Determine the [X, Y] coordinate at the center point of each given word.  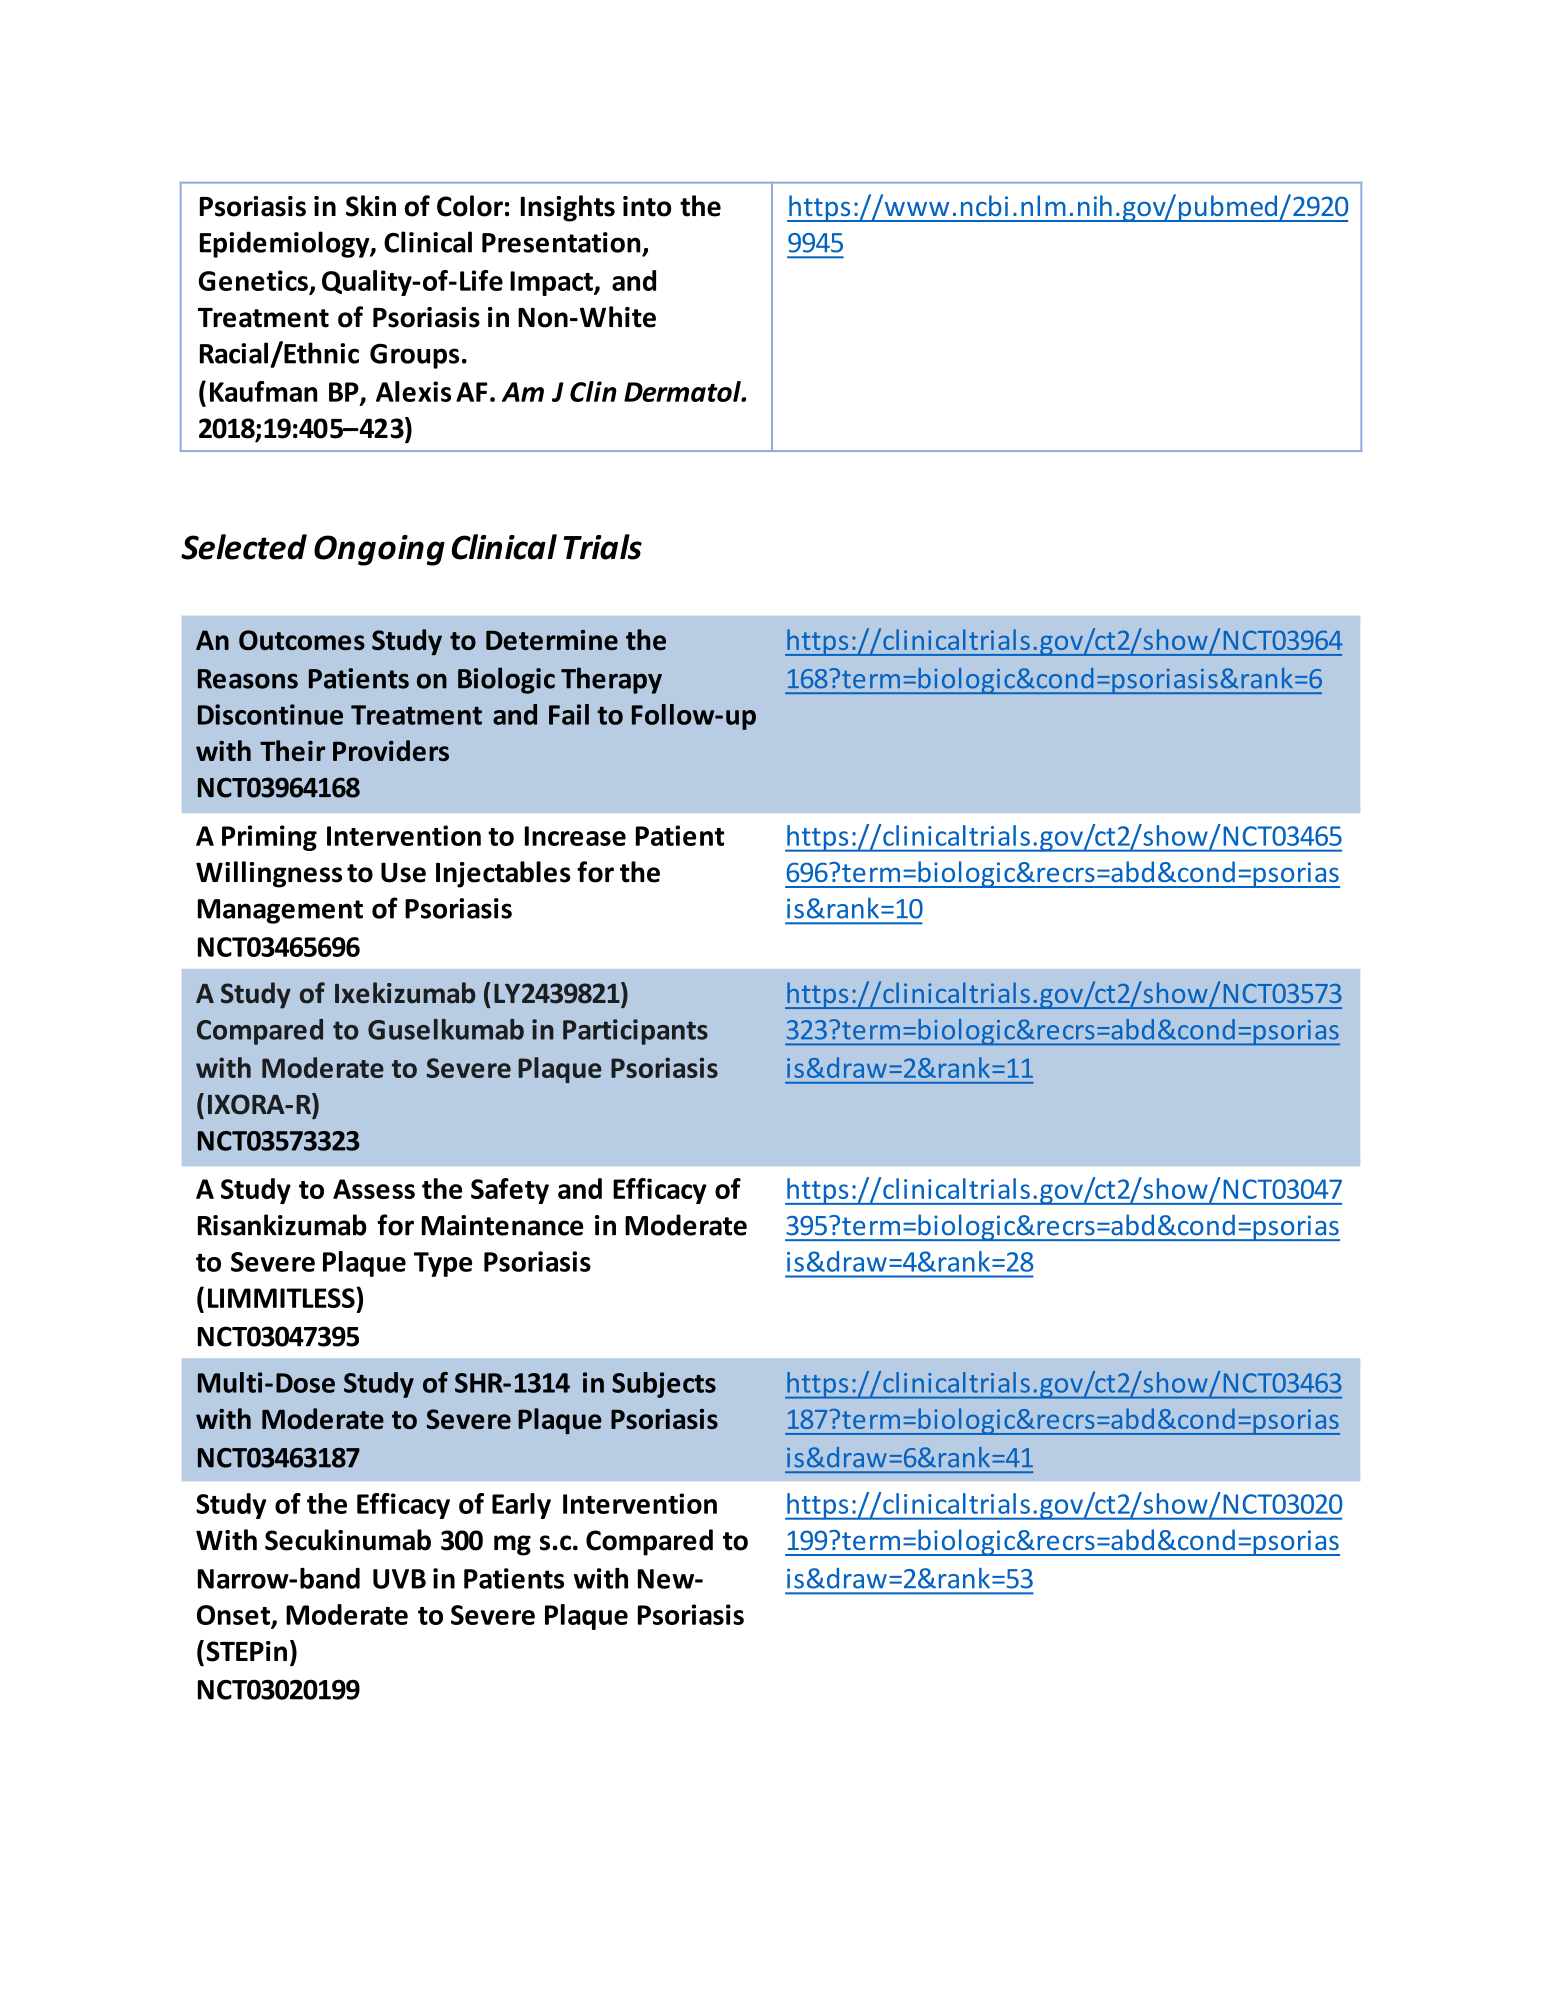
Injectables [503, 874]
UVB [399, 1579]
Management [280, 911]
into [647, 206]
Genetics [253, 280]
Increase [575, 836]
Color [470, 206]
